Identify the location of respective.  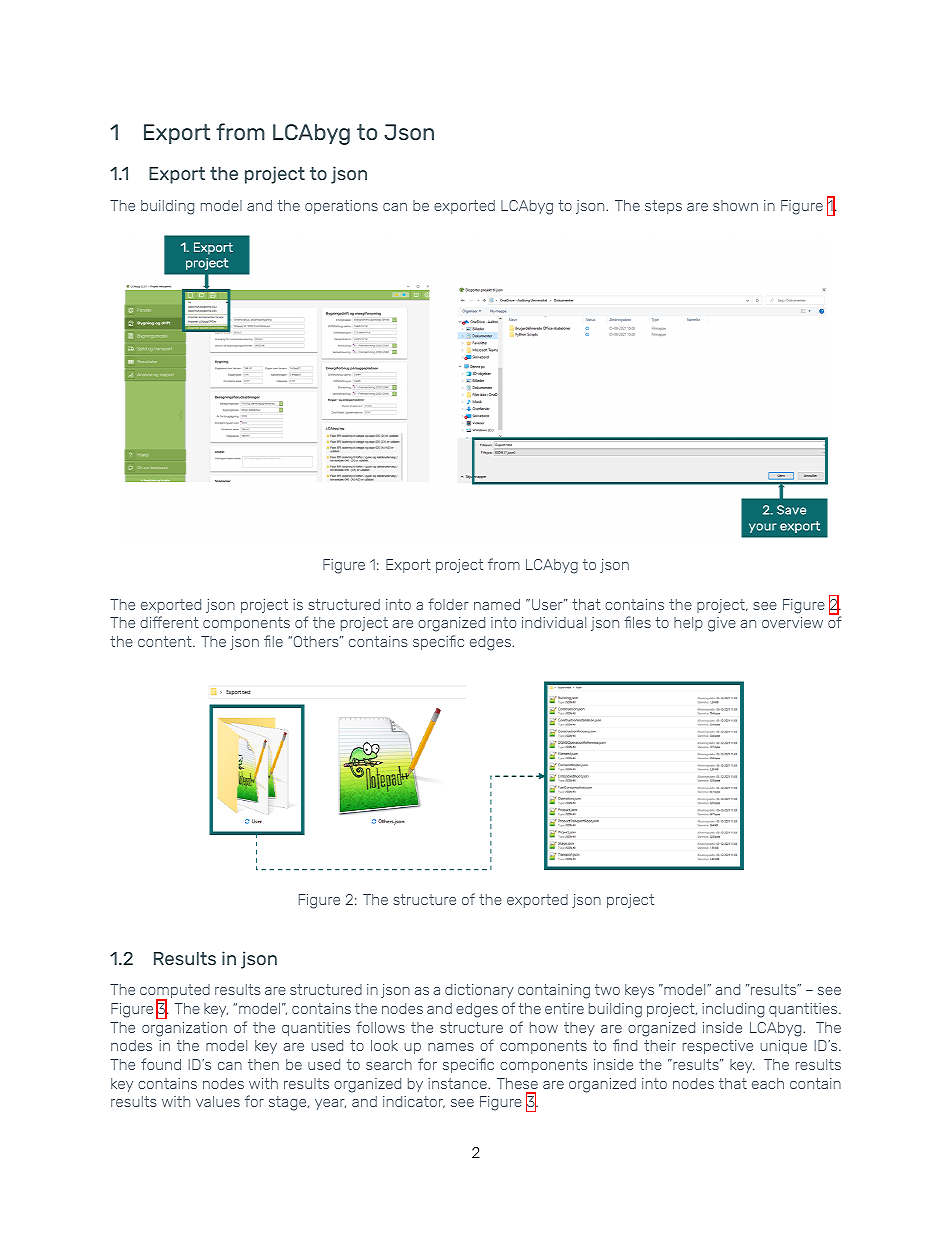
(718, 1047).
